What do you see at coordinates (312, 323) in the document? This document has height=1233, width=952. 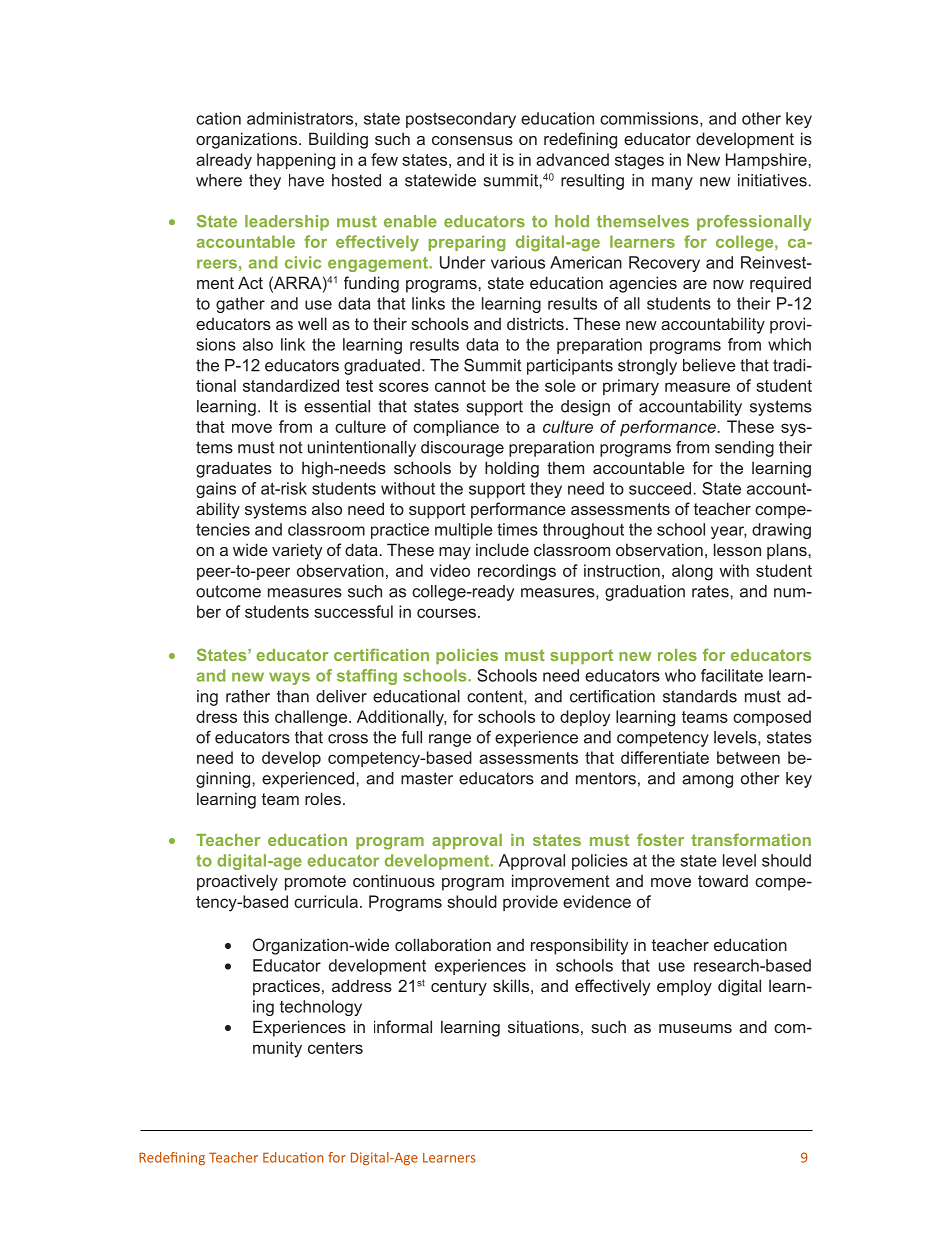 I see `well` at bounding box center [312, 323].
